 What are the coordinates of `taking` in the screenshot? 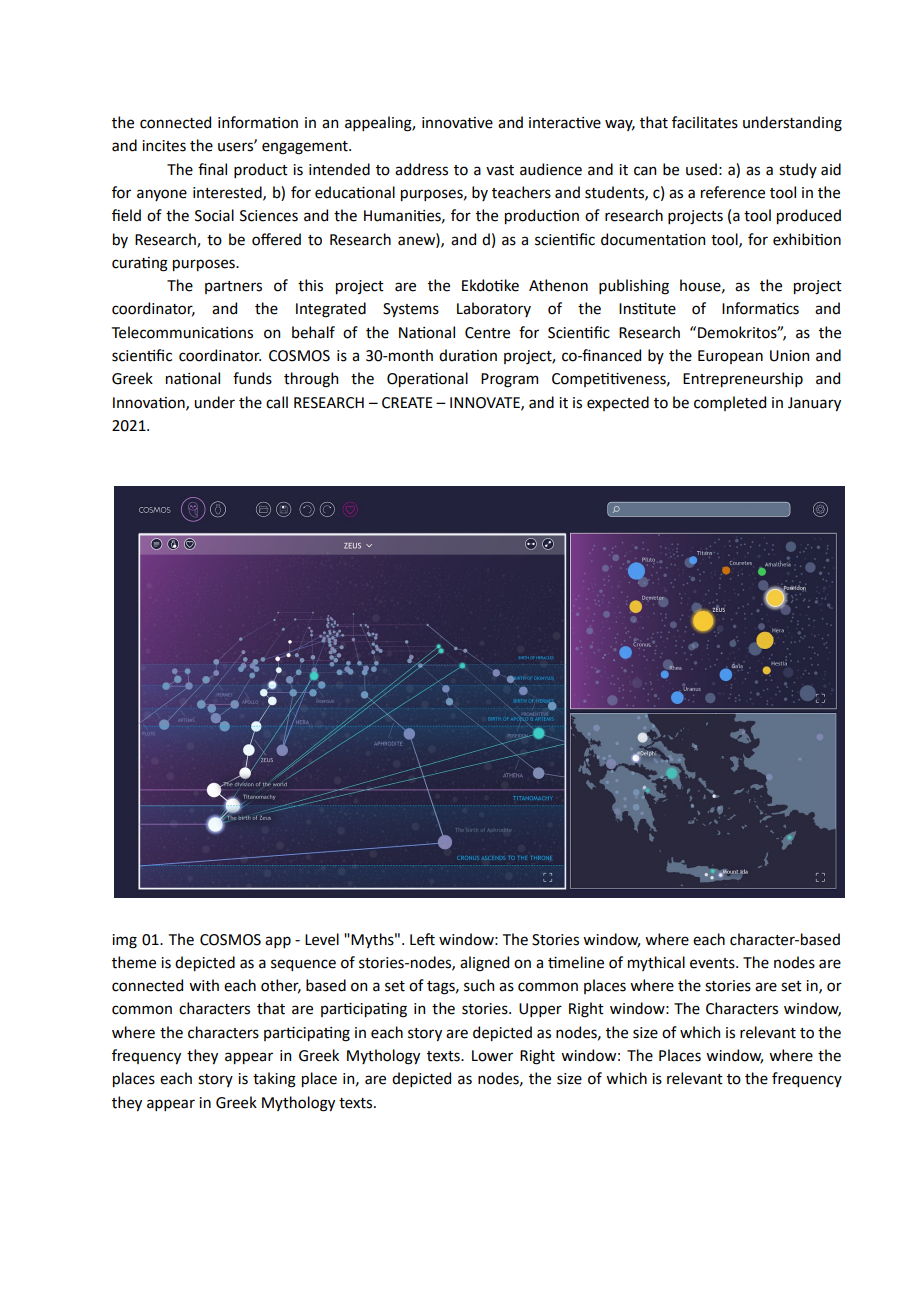 It's located at (274, 1080).
